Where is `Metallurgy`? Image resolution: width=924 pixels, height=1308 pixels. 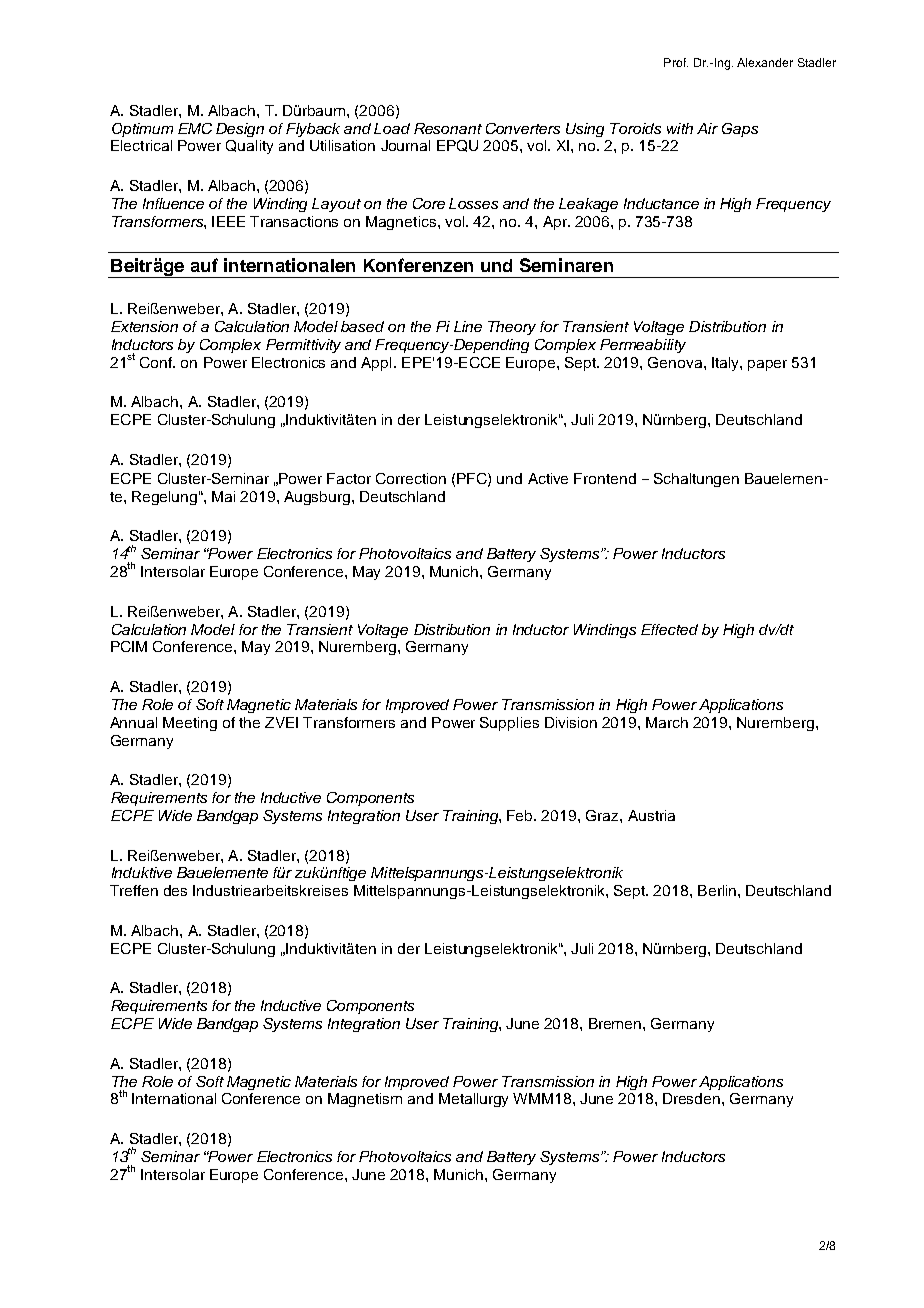 Metallurgy is located at coordinates (473, 1100).
